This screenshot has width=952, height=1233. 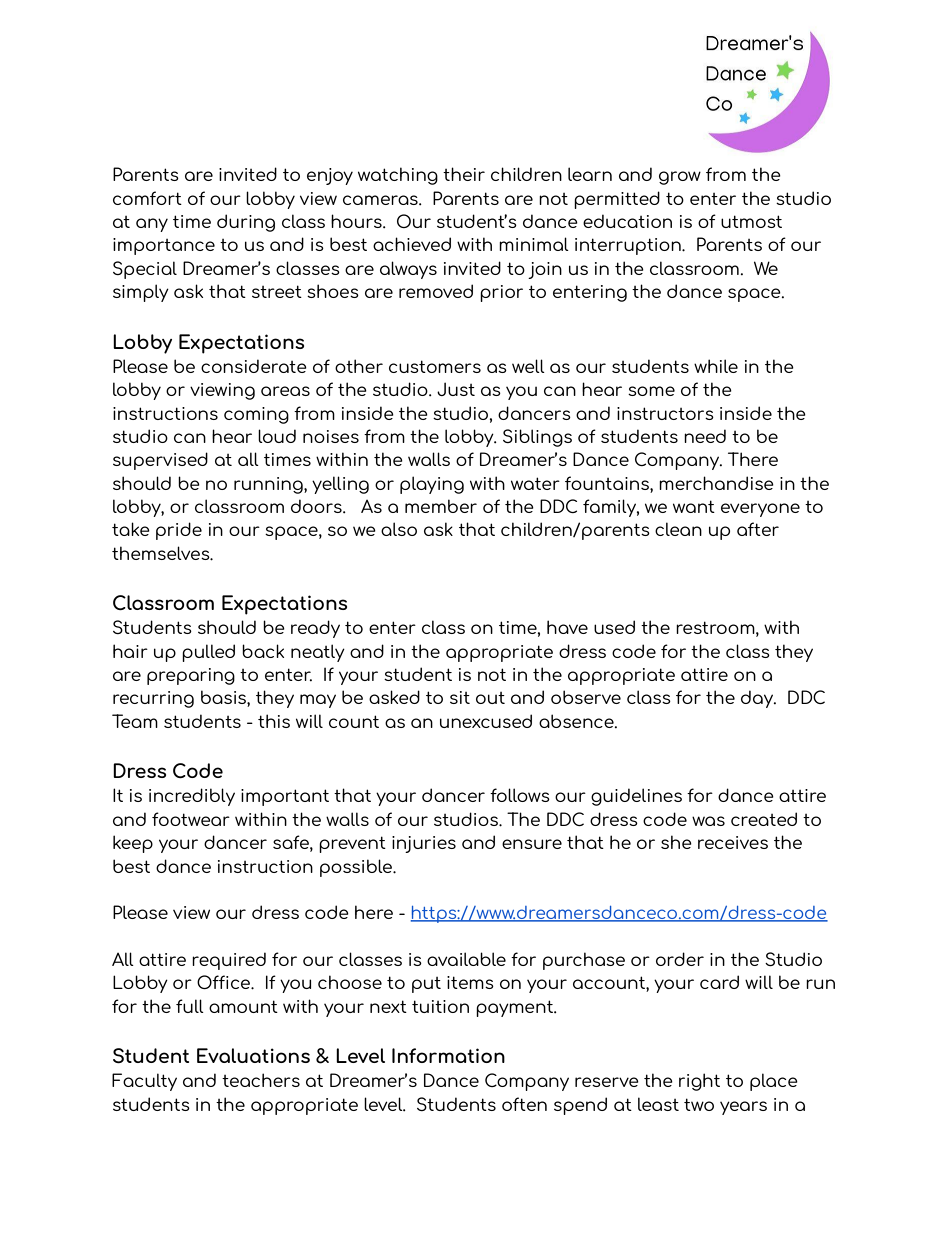 What do you see at coordinates (705, 436) in the screenshot?
I see `need` at bounding box center [705, 436].
